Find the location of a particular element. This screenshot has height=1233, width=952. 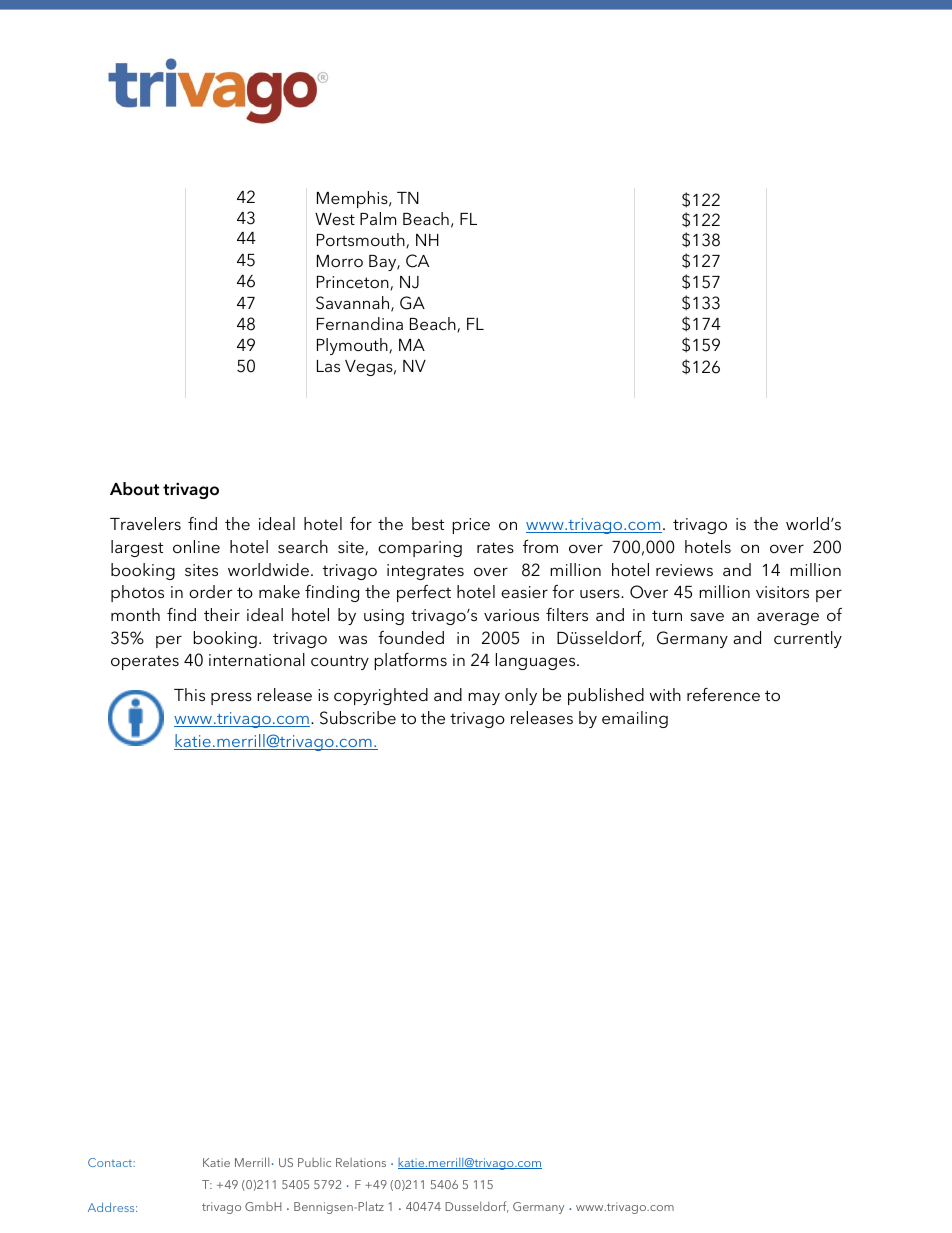

Contact is located at coordinates (111, 1162).
